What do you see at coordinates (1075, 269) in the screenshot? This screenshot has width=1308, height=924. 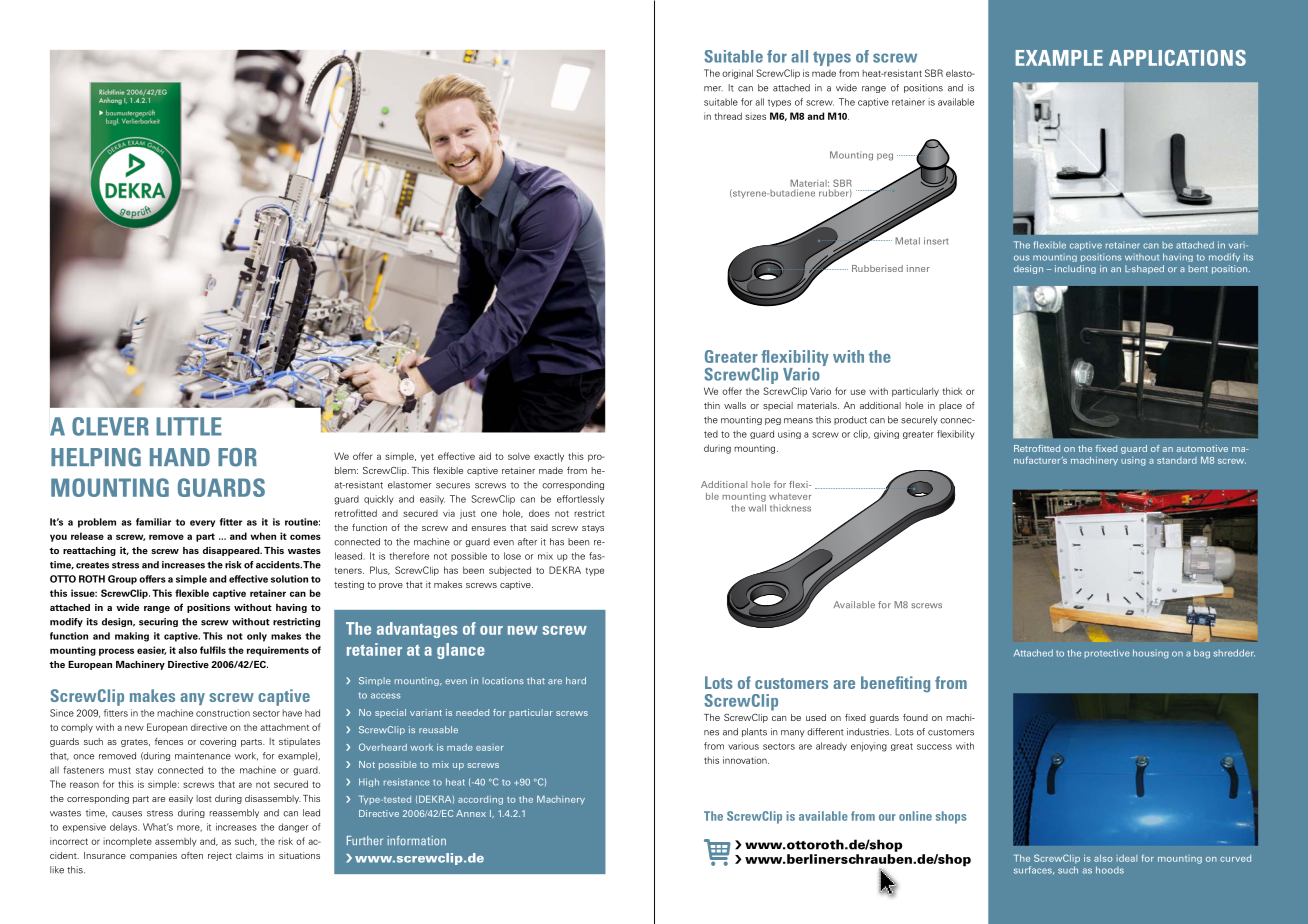 I see `including` at bounding box center [1075, 269].
